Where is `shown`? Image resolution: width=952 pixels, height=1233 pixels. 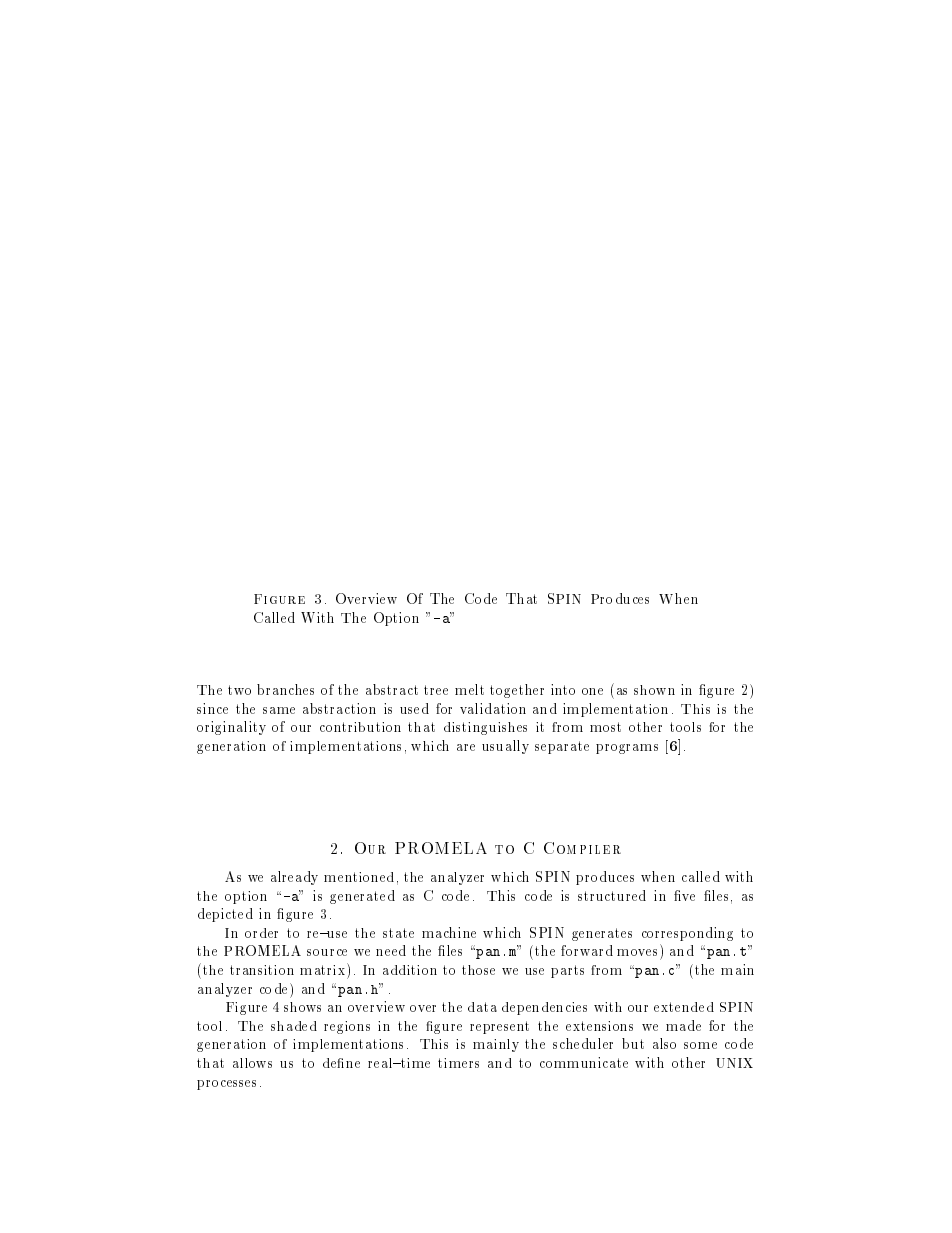
shown is located at coordinates (654, 690).
